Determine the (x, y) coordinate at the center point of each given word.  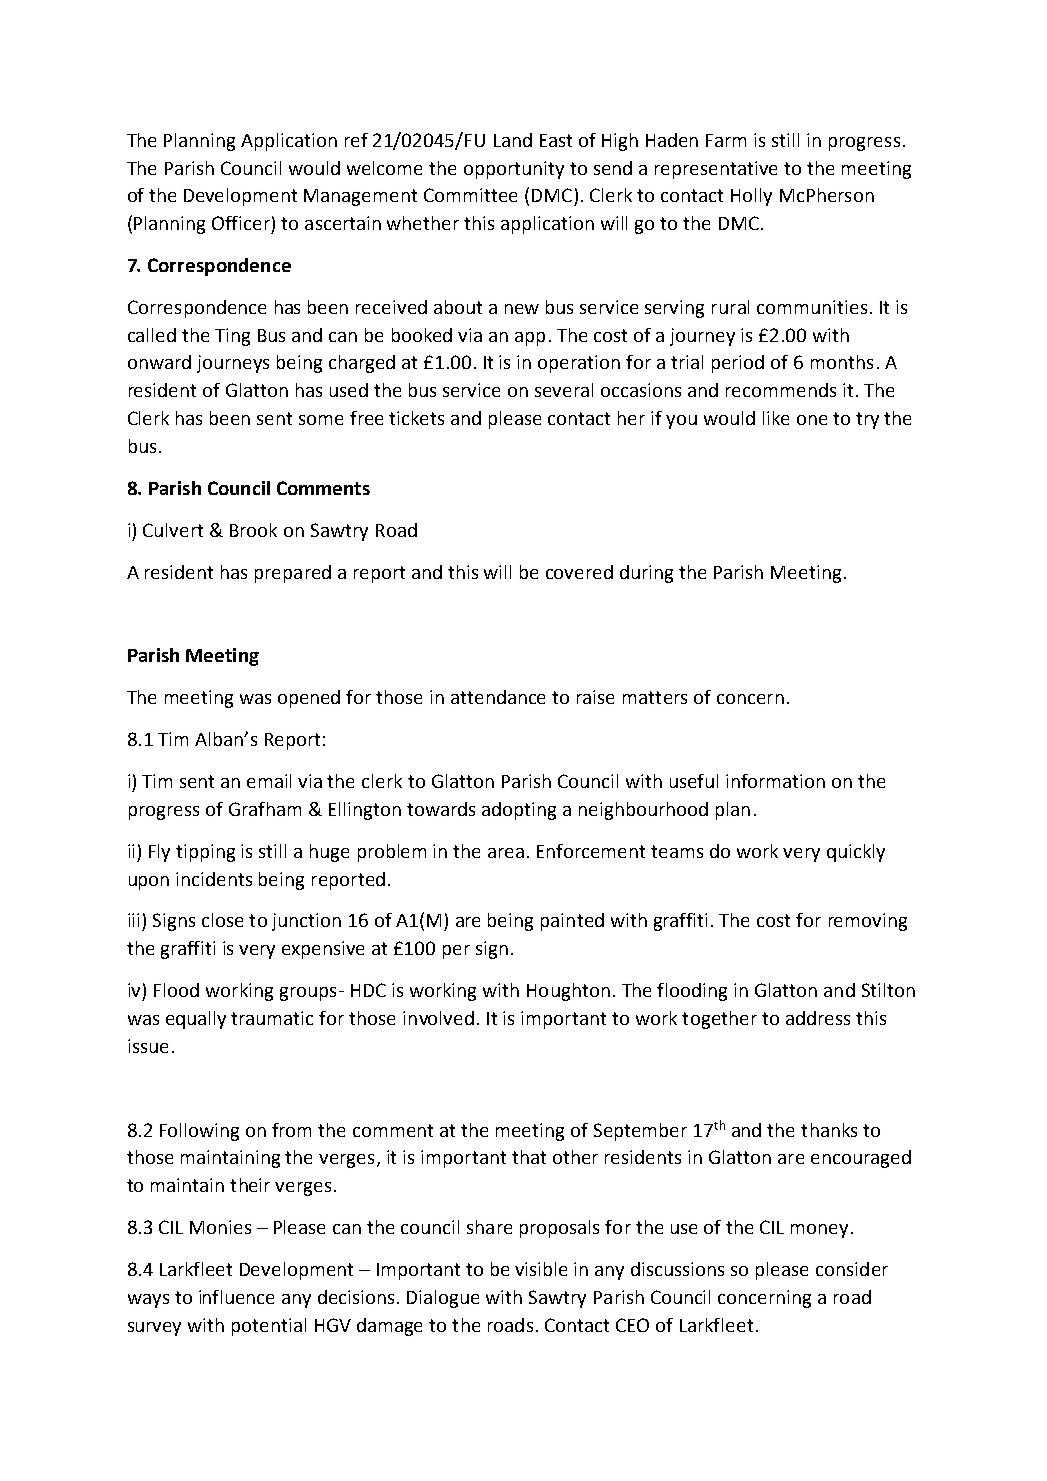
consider (852, 1269)
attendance (498, 697)
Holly (751, 197)
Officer (241, 223)
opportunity (514, 170)
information (775, 781)
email (269, 781)
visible (541, 1269)
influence (236, 1297)
